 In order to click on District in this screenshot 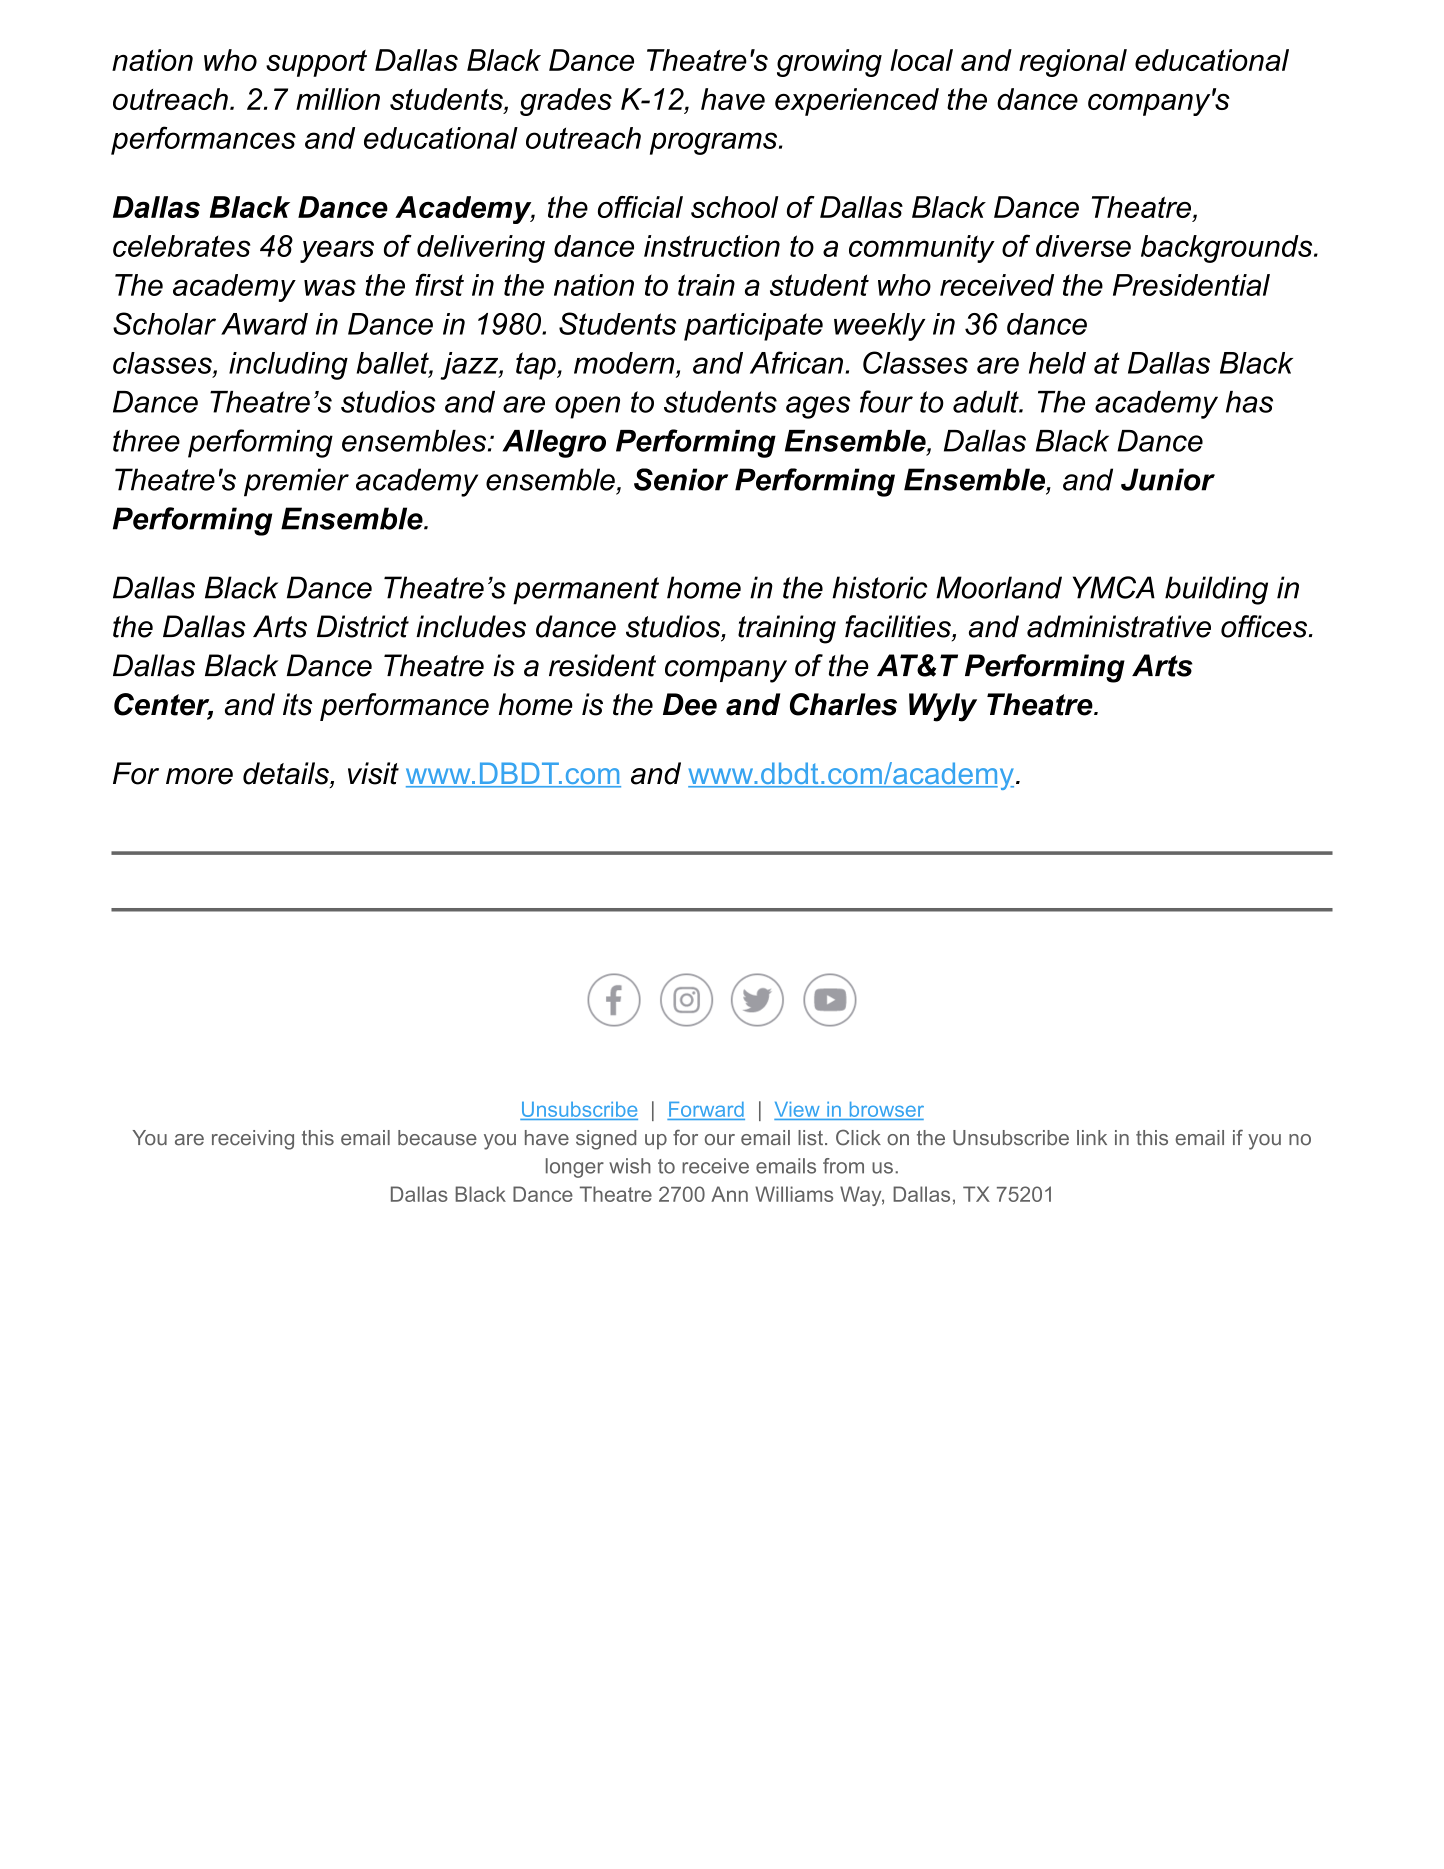, I will do `click(363, 626)`.
